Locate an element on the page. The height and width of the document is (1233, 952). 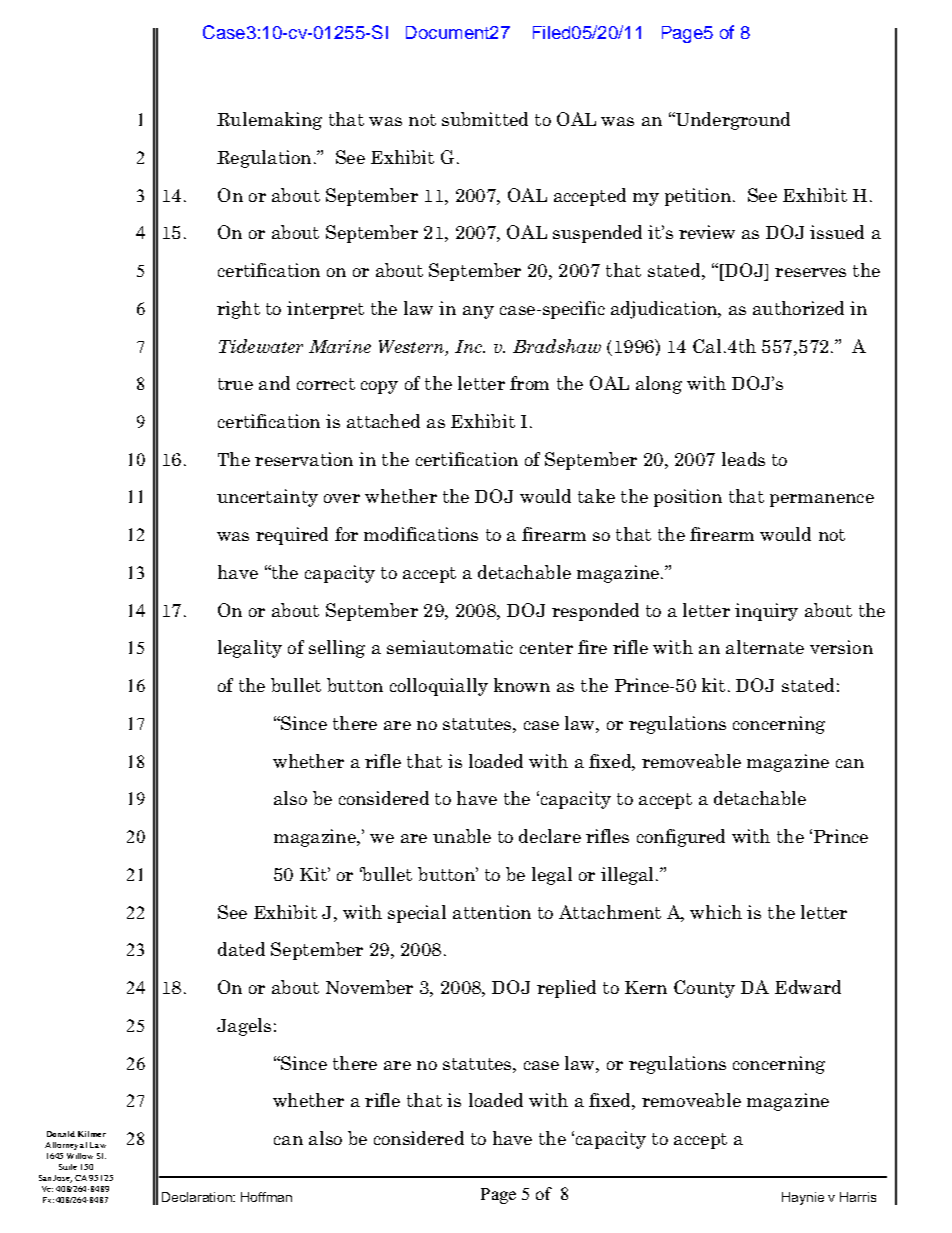
Underground is located at coordinates (731, 121).
